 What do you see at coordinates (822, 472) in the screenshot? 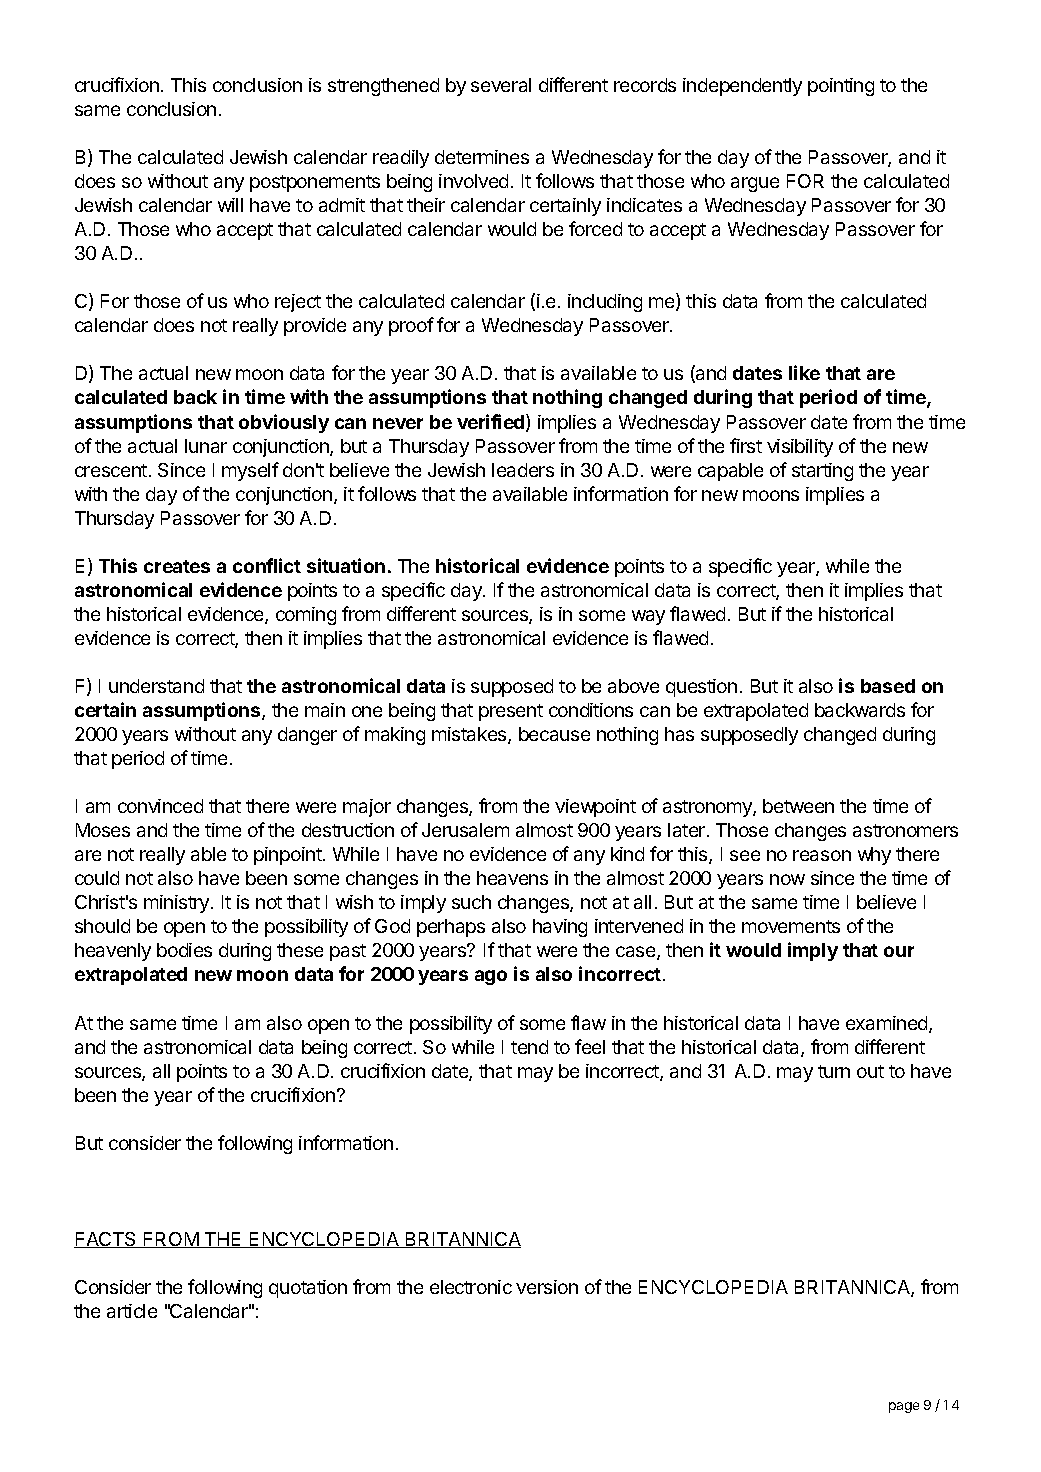
I see `starting` at bounding box center [822, 472].
